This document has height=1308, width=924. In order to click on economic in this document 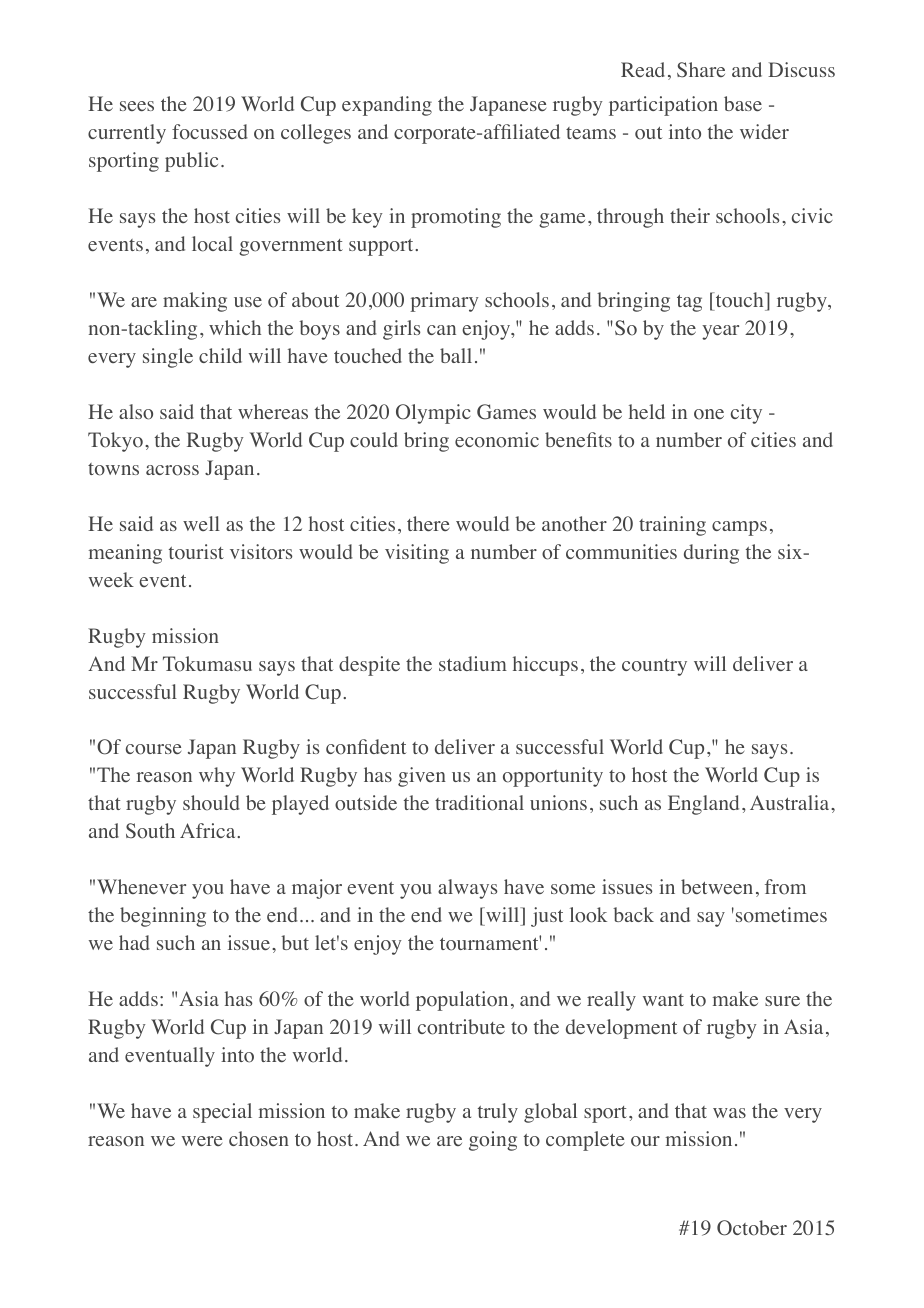, I will do `click(497, 440)`.
